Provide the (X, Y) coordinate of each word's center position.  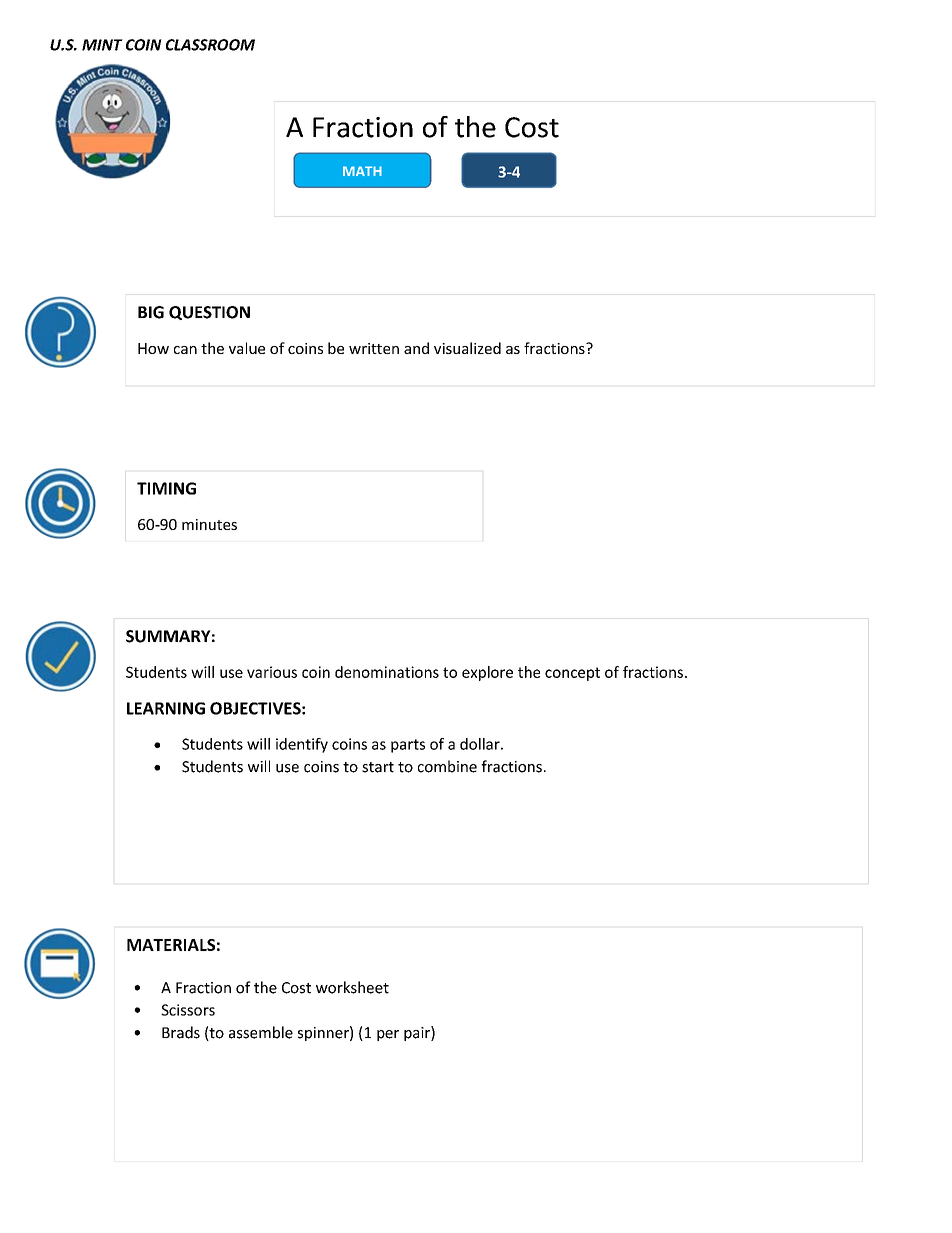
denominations (387, 672)
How (153, 348)
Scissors (188, 1010)
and (416, 348)
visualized (467, 348)
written (374, 348)
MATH (362, 171)
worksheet (352, 987)
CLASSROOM (210, 45)
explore (487, 673)
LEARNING (166, 708)
